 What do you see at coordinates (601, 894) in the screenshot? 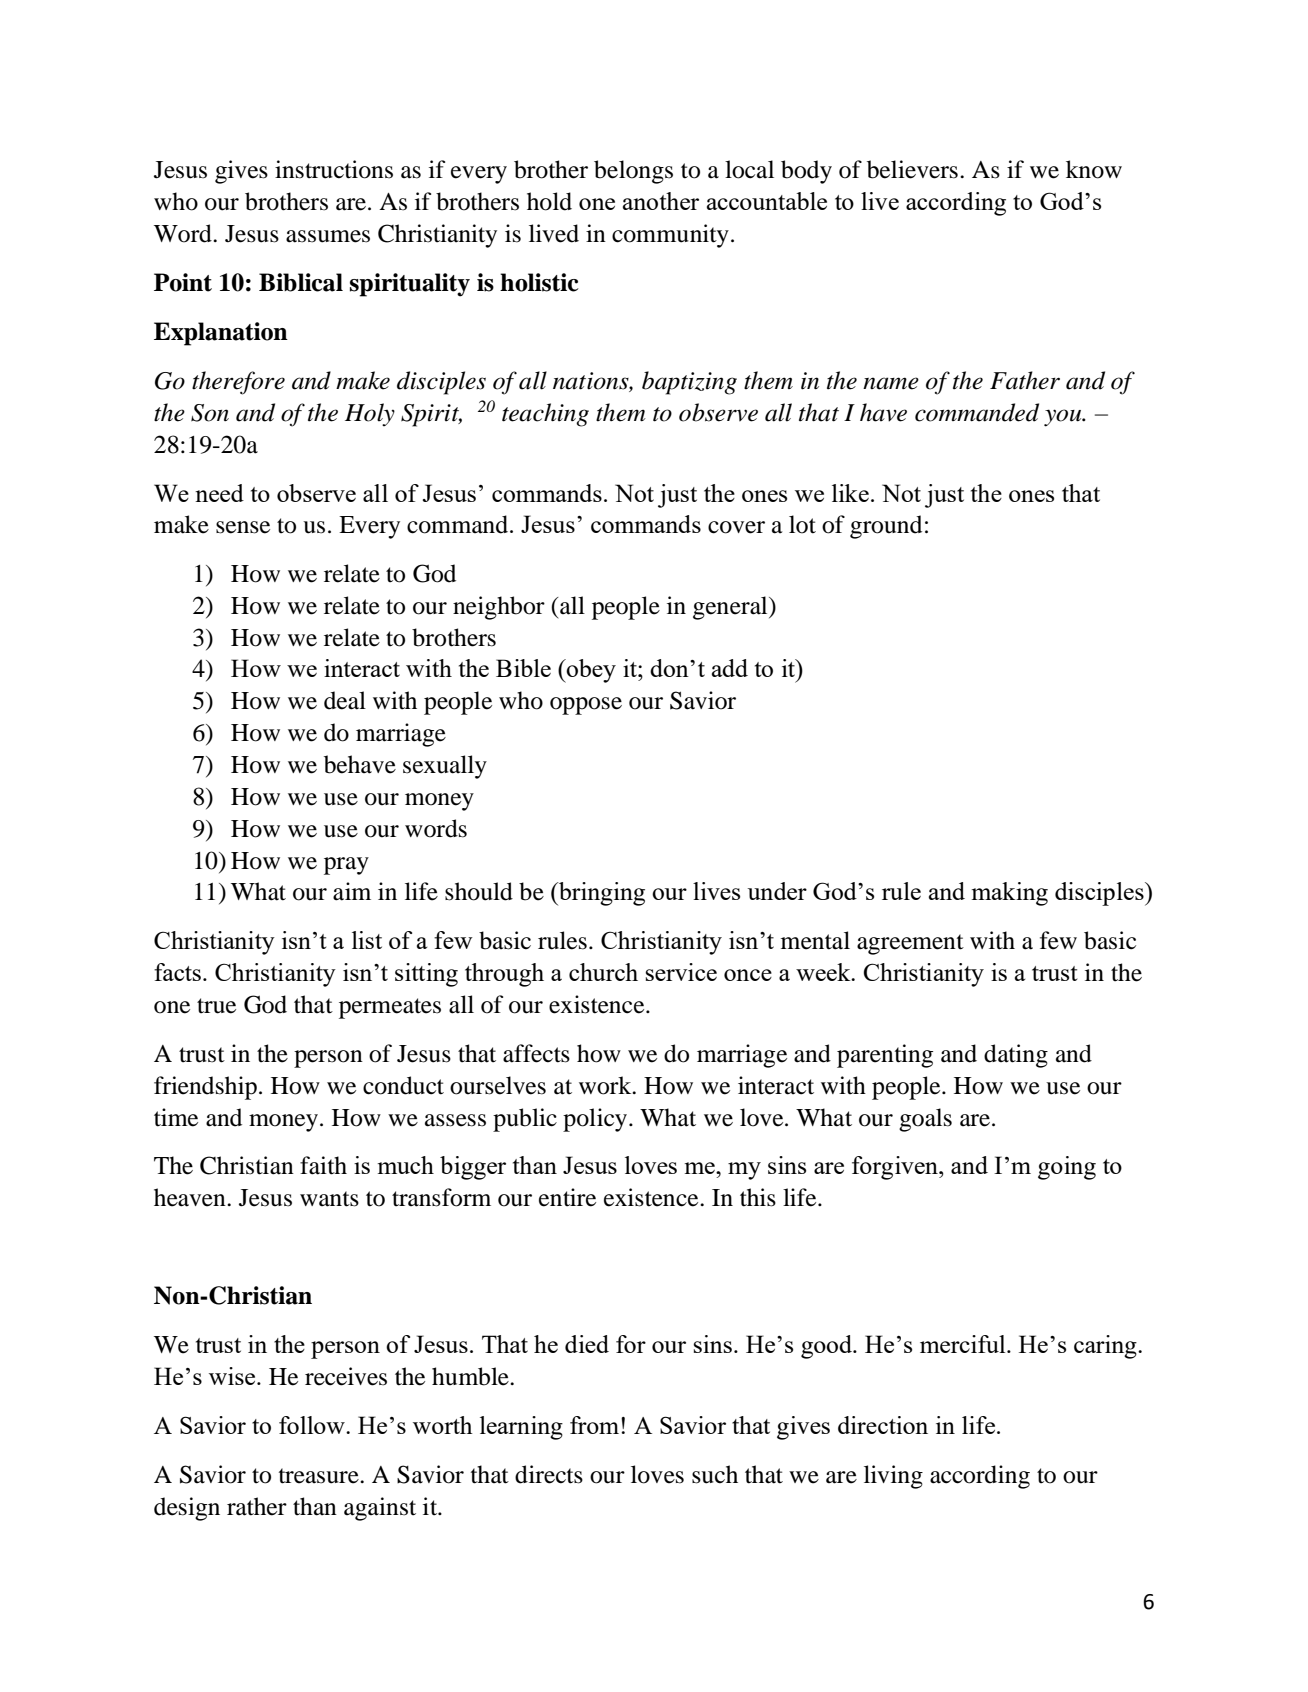
I see `bringing` at bounding box center [601, 894].
